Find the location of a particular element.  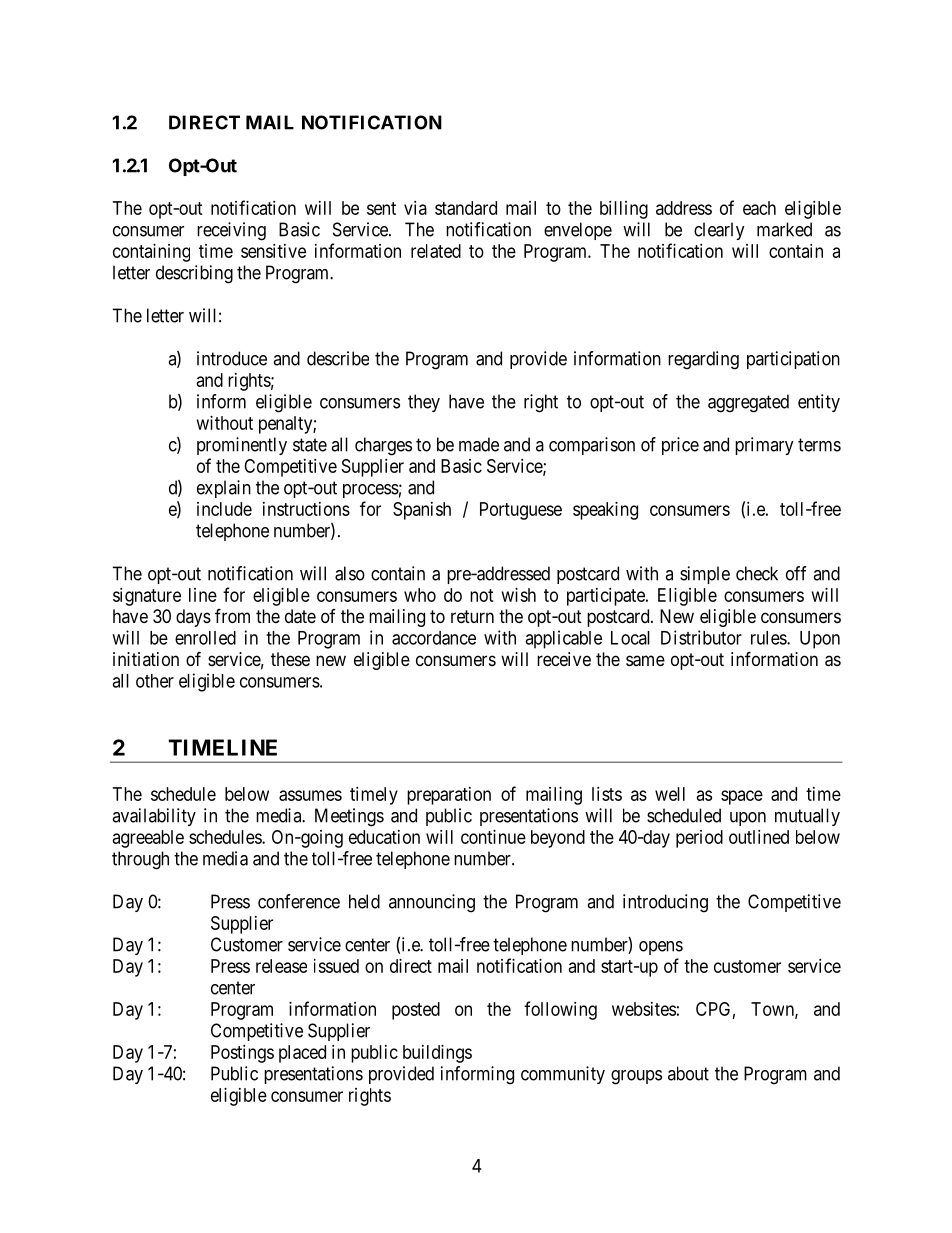

period is located at coordinates (699, 839).
